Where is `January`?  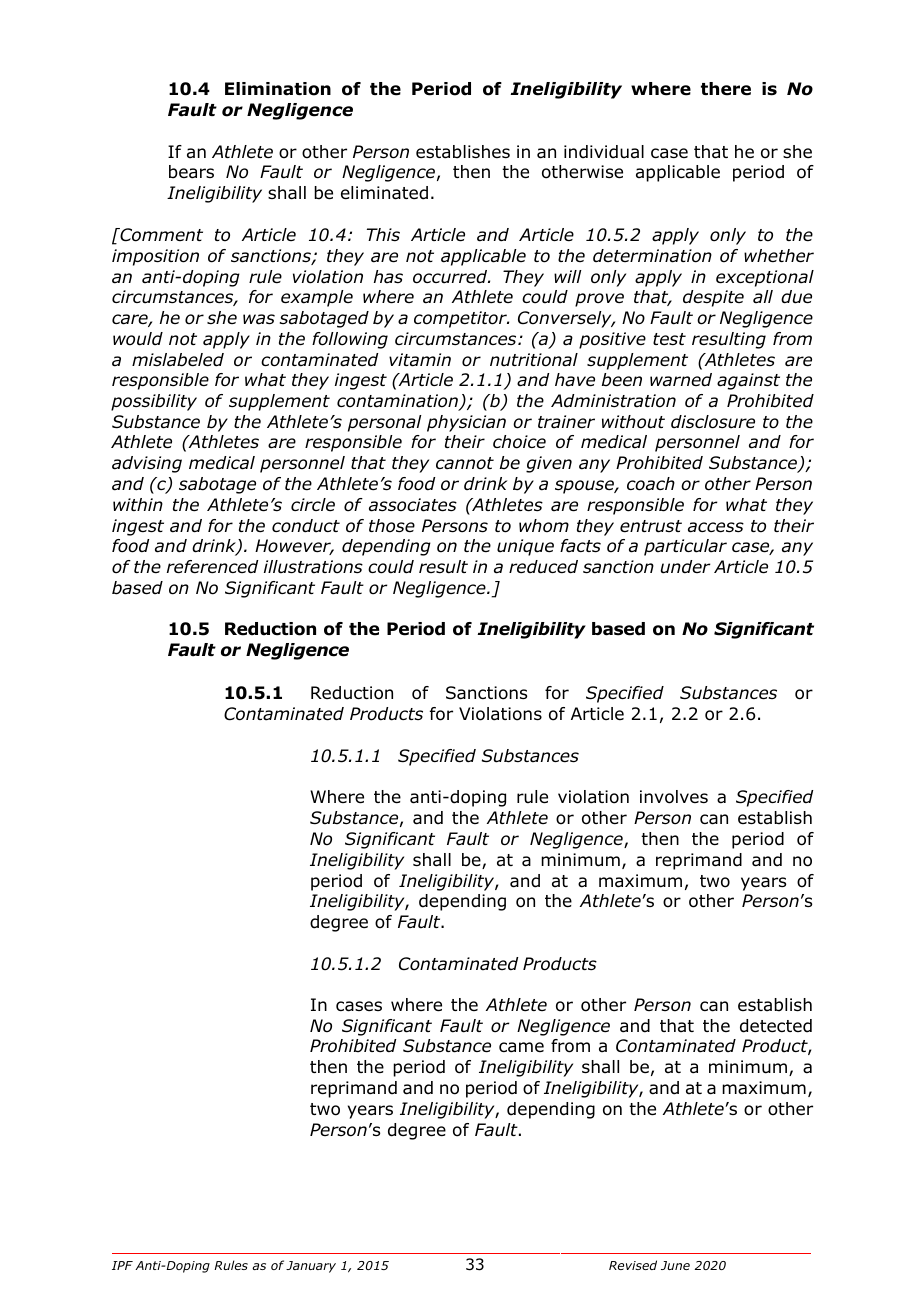
January is located at coordinates (311, 1267).
